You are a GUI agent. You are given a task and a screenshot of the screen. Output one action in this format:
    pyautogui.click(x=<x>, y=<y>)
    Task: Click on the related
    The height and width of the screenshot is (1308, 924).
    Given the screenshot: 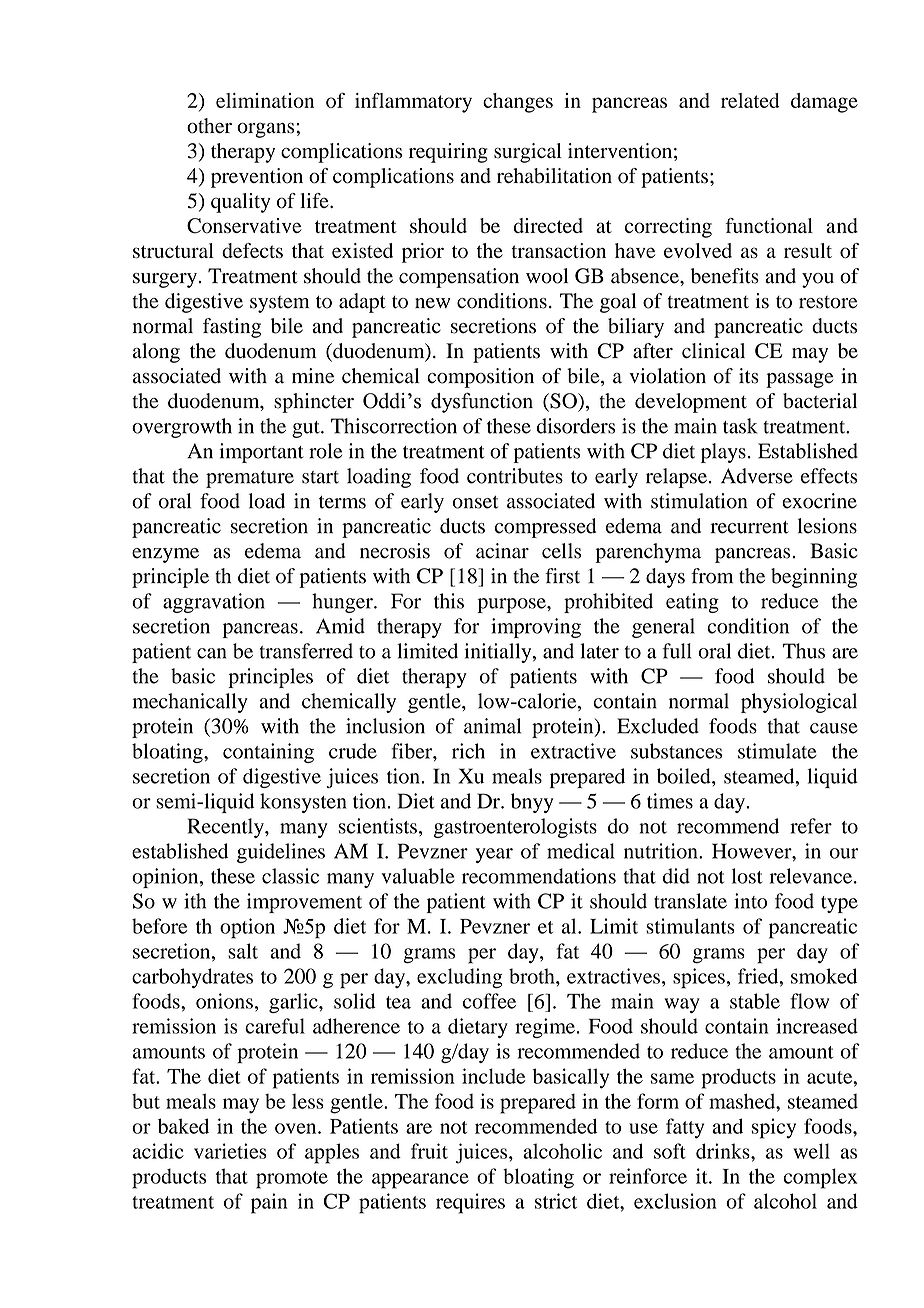 What is the action you would take?
    pyautogui.click(x=750, y=100)
